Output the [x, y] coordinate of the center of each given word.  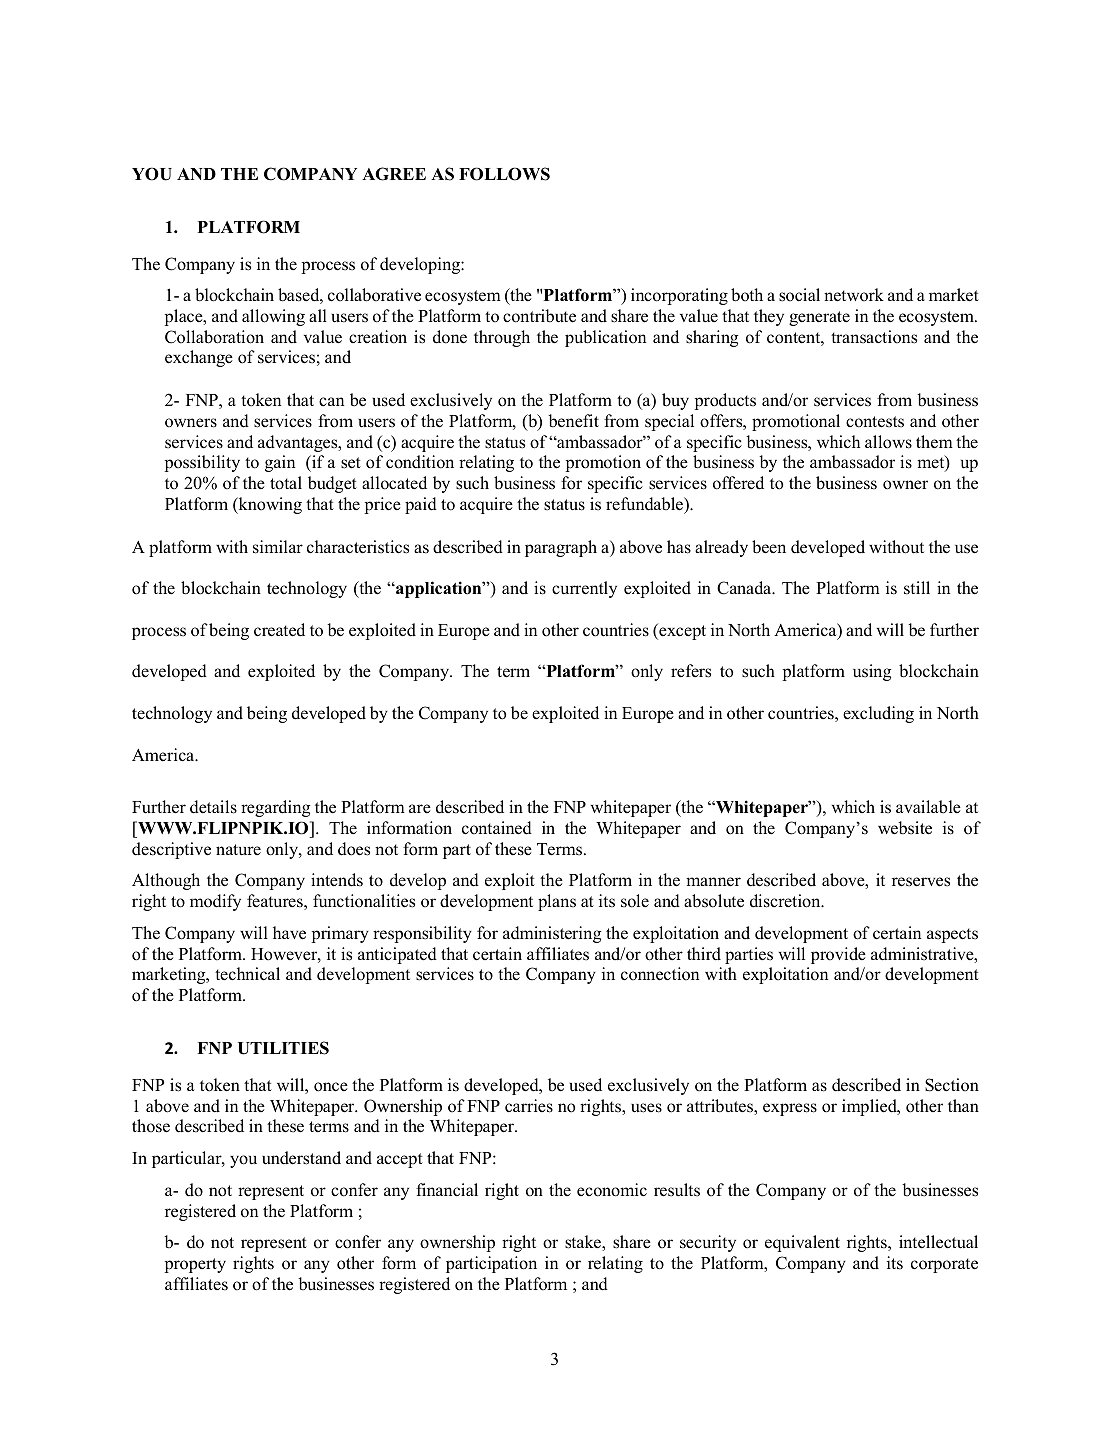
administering [552, 934]
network [854, 295]
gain [280, 463]
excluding [878, 714]
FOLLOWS [504, 174]
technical [247, 974]
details [213, 807]
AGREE [394, 174]
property [195, 1265]
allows [888, 442]
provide [838, 955]
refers [691, 671]
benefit [573, 421]
